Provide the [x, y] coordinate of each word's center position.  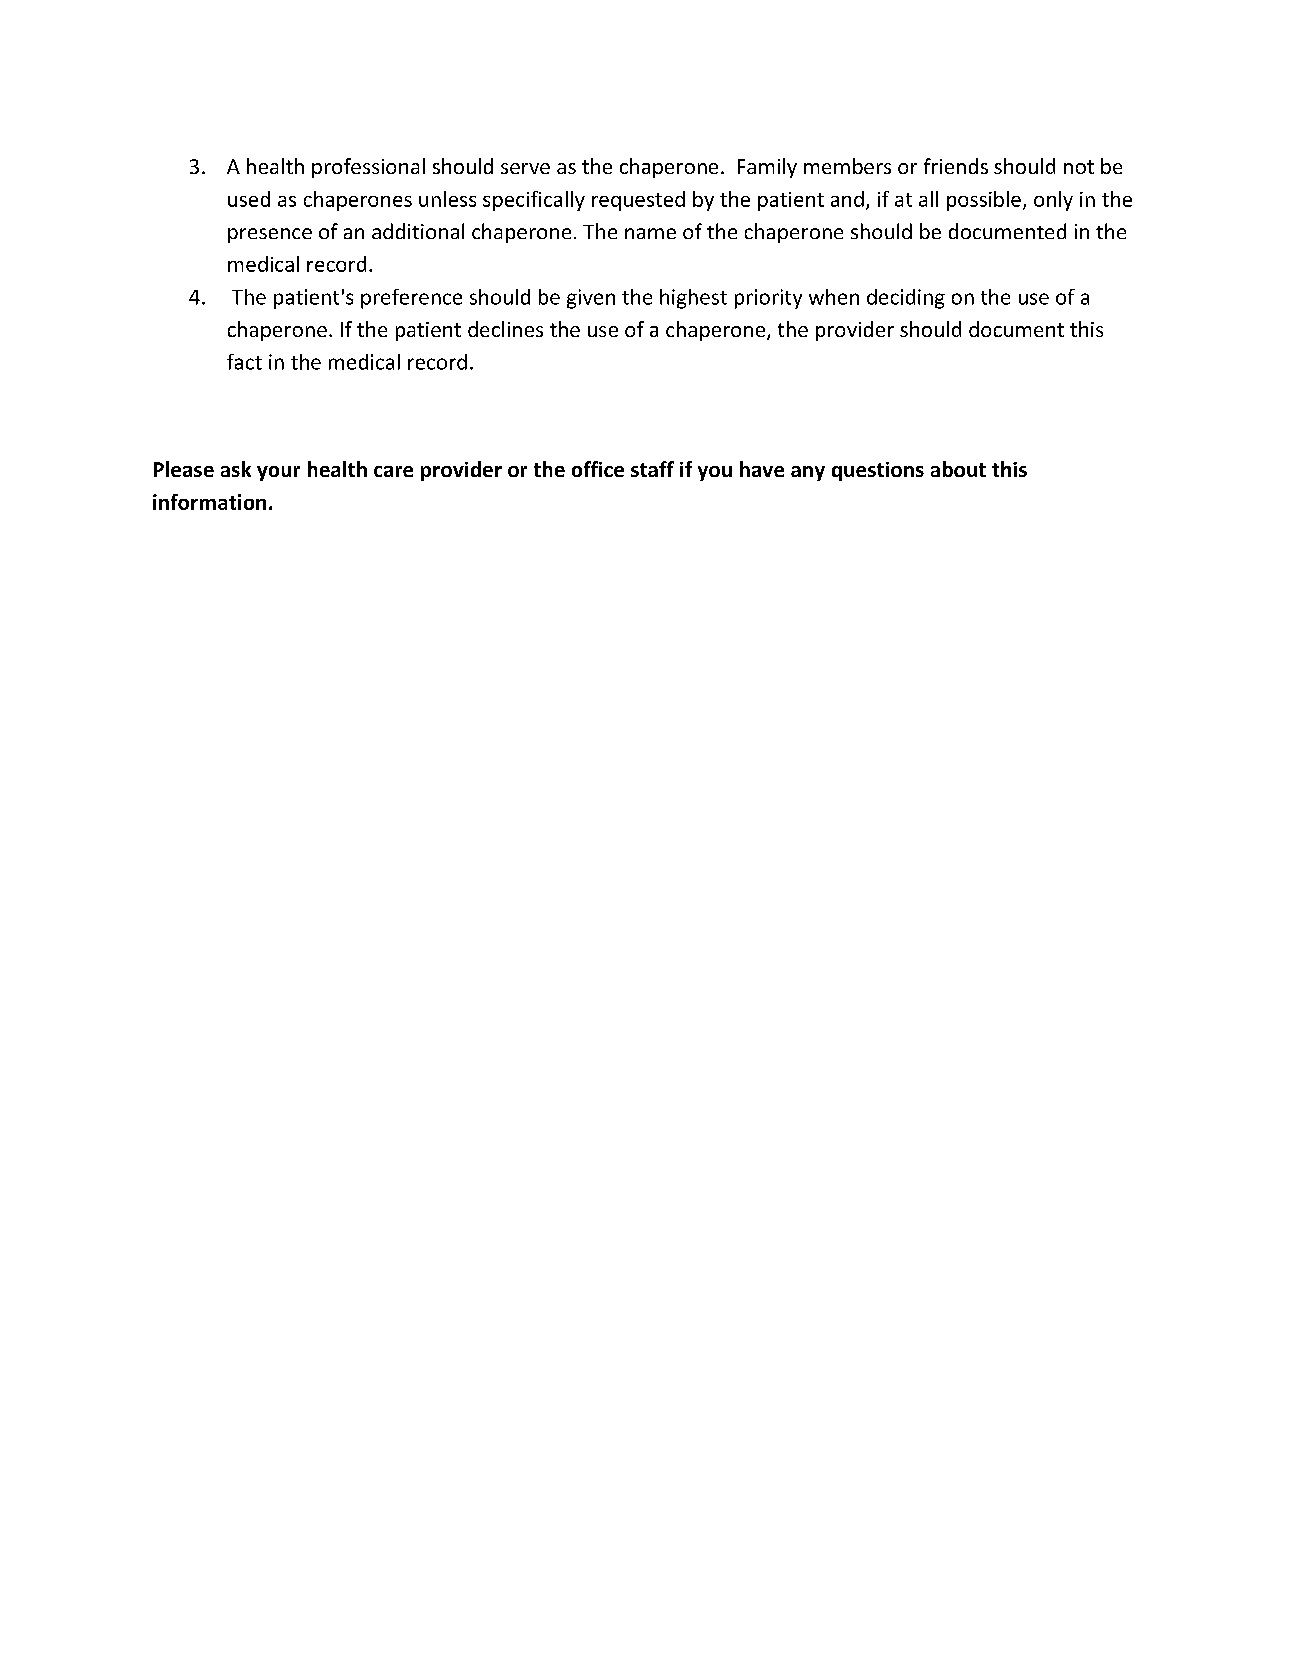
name [650, 233]
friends [956, 166]
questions [878, 471]
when [834, 297]
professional [368, 168]
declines [505, 329]
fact [244, 362]
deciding [906, 299]
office [598, 469]
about [958, 469]
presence [270, 235]
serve [525, 168]
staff [652, 469]
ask [236, 469]
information [209, 502]
